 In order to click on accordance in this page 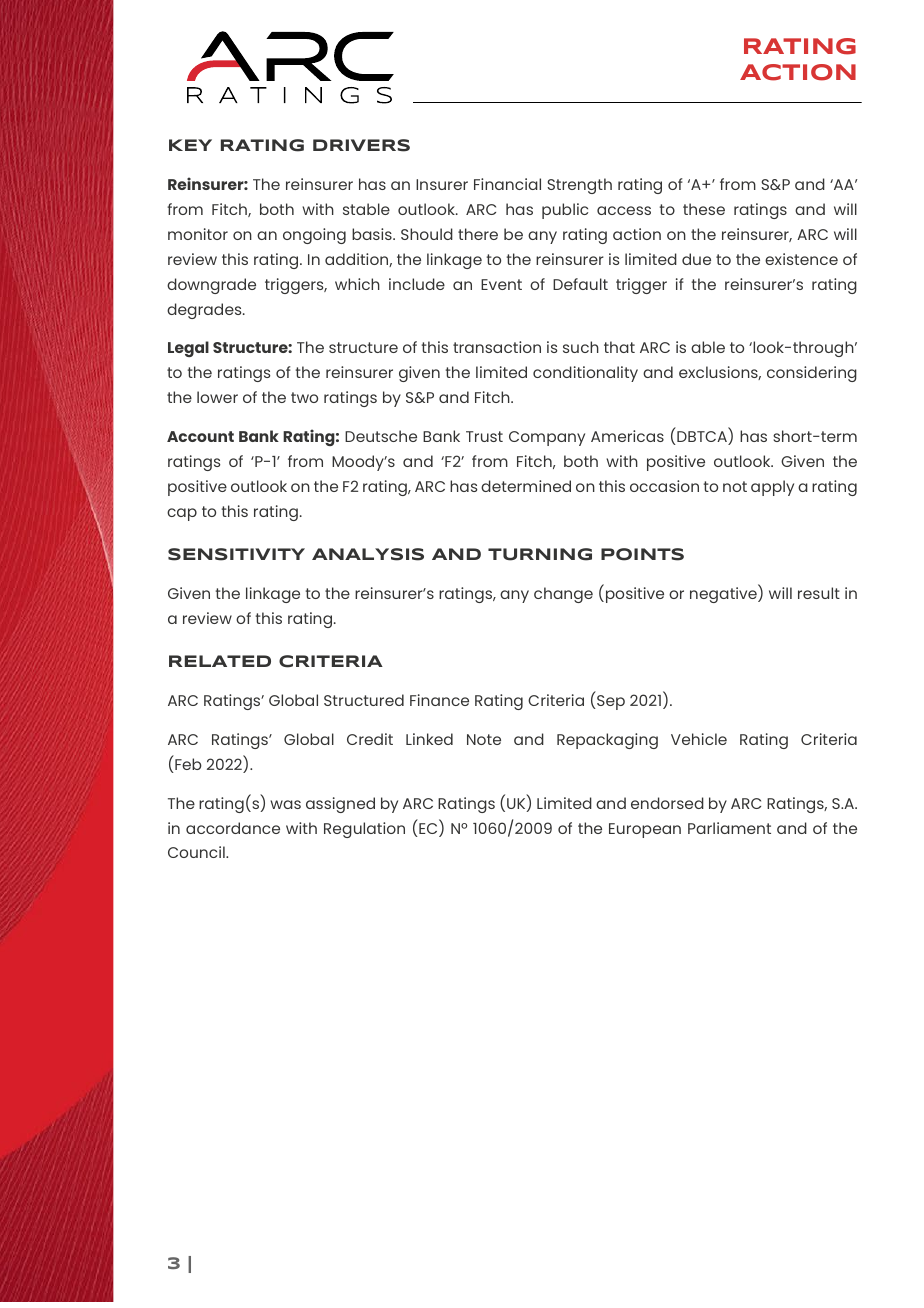, I will do `click(233, 828)`.
